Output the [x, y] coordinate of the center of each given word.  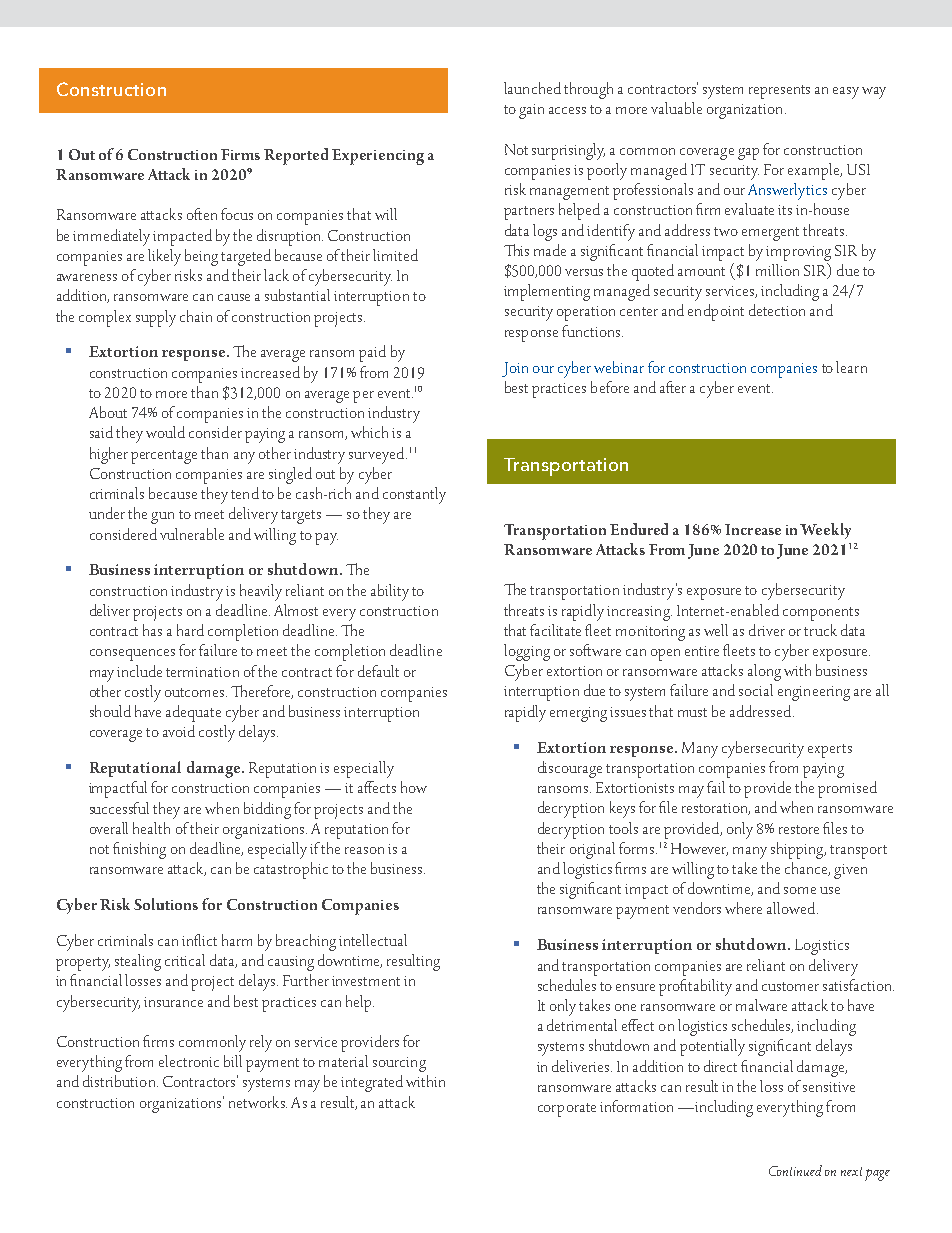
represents [779, 92]
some [800, 890]
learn [851, 367]
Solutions [166, 904]
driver [767, 630]
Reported [296, 156]
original [592, 850]
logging [527, 652]
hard [190, 630]
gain [531, 111]
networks [258, 1102]
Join [515, 369]
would [165, 432]
